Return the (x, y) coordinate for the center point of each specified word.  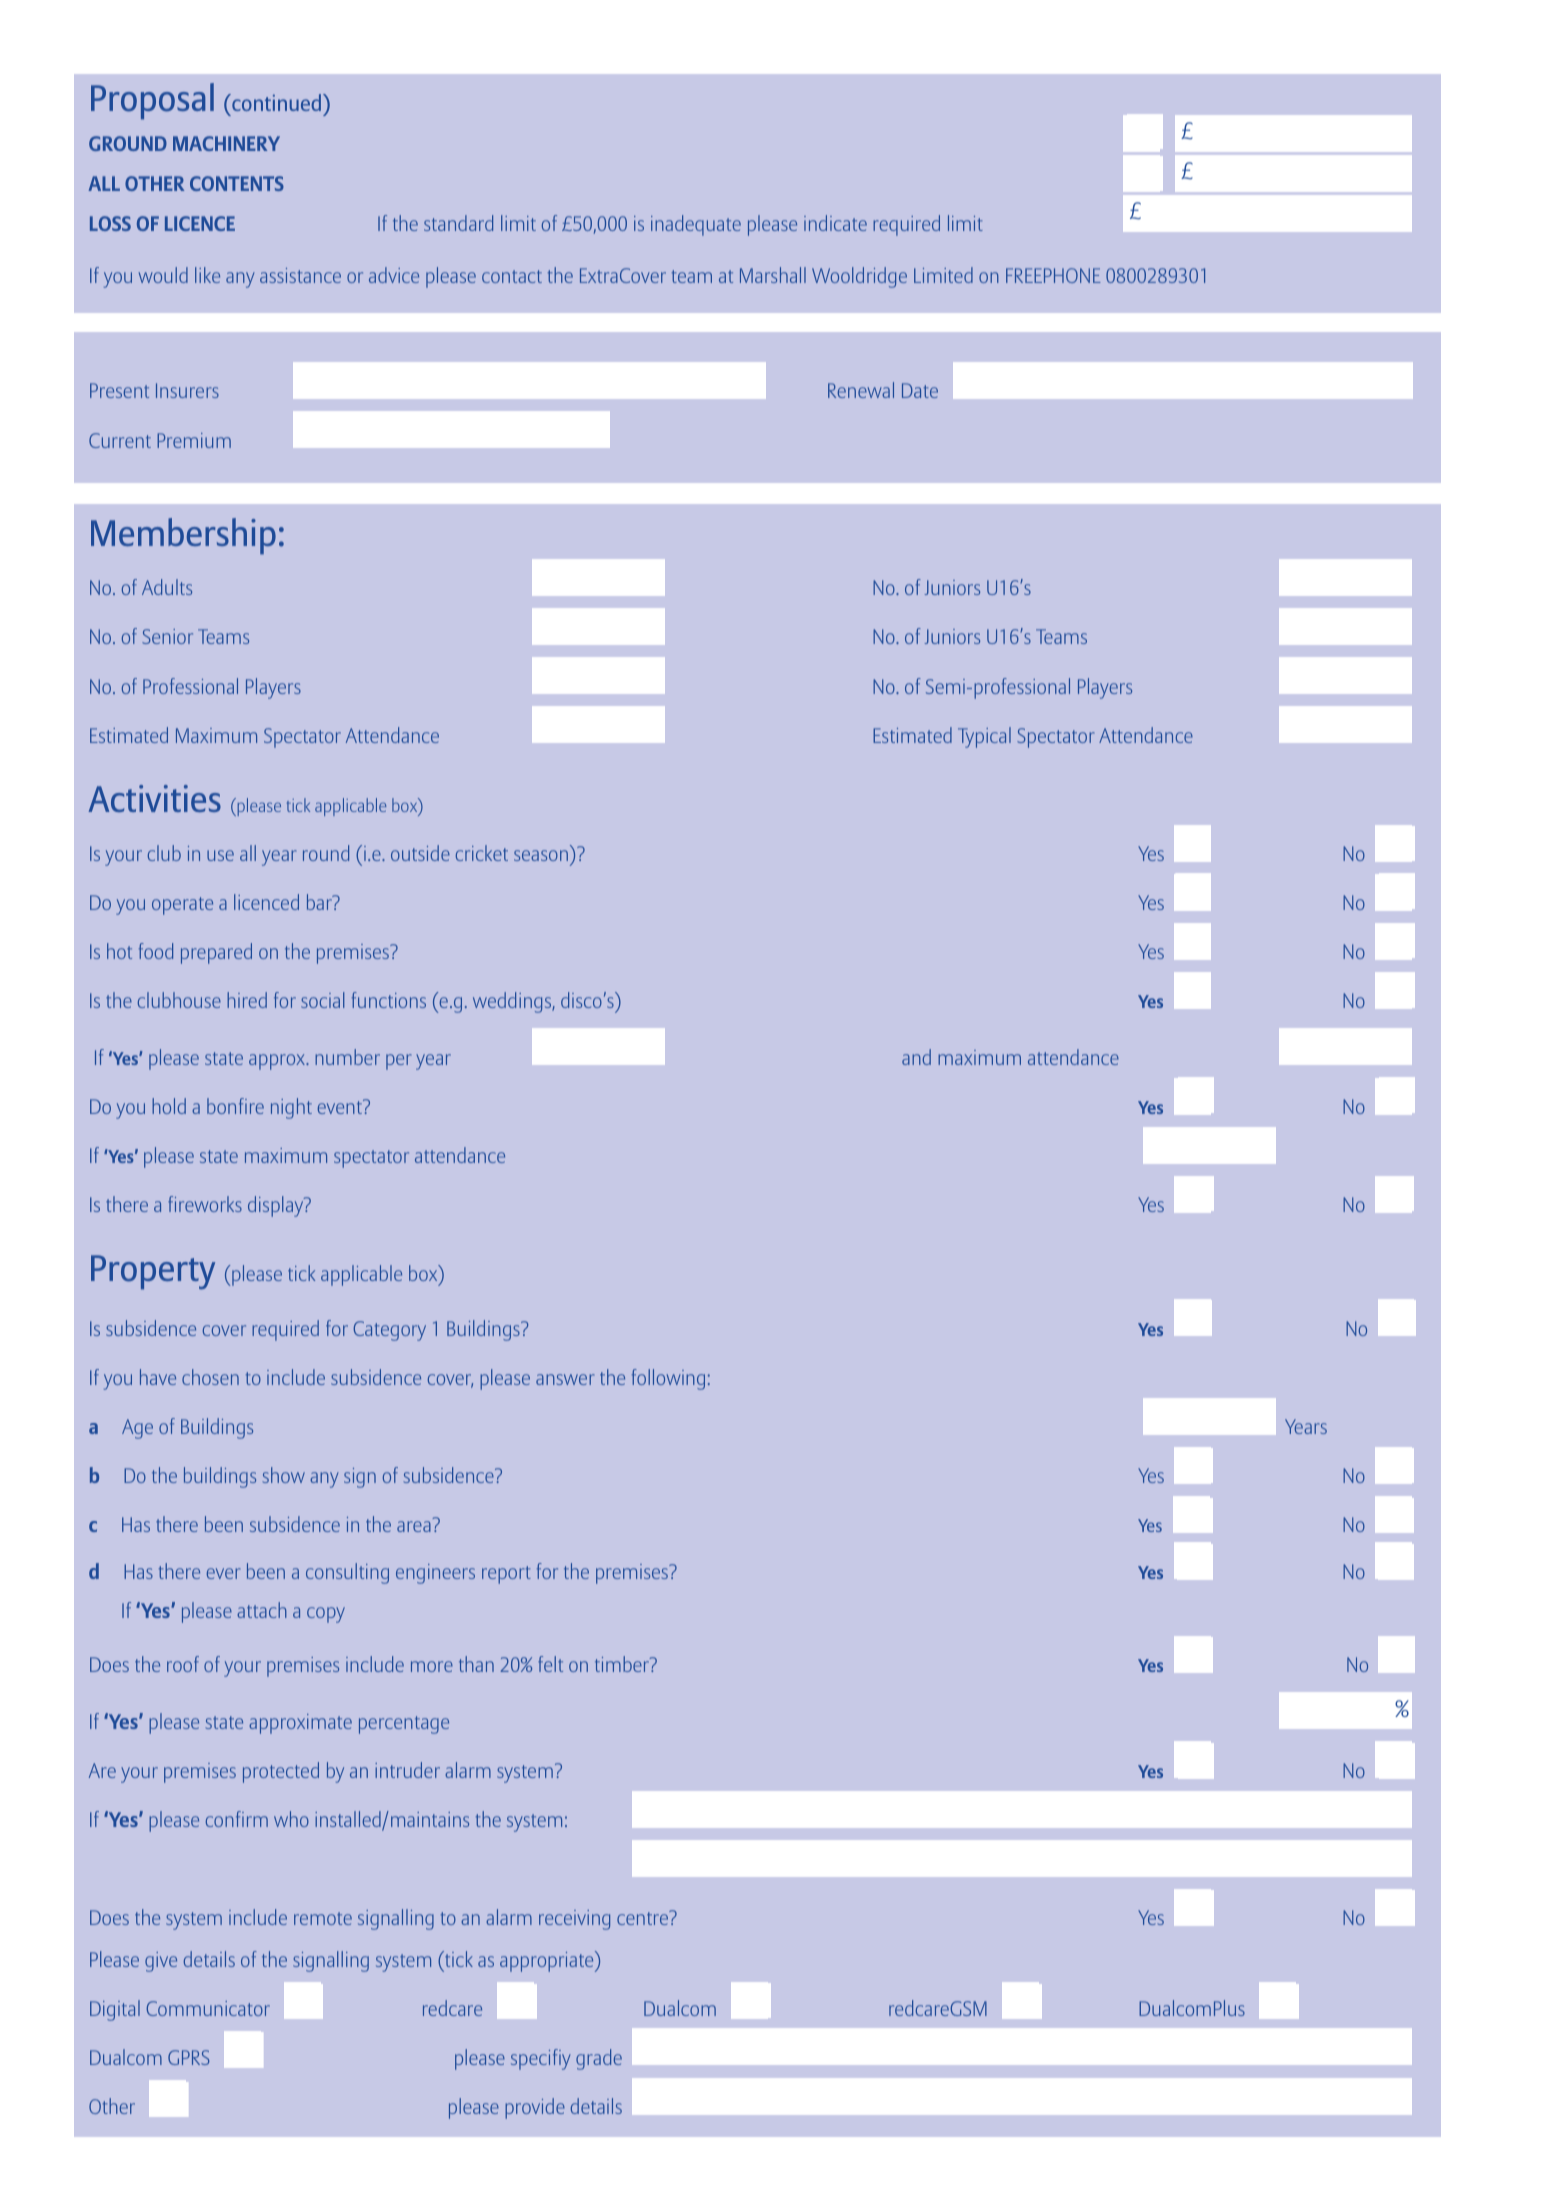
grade (599, 2059)
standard (458, 223)
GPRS (189, 2057)
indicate (835, 223)
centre (644, 1917)
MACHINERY (226, 143)
